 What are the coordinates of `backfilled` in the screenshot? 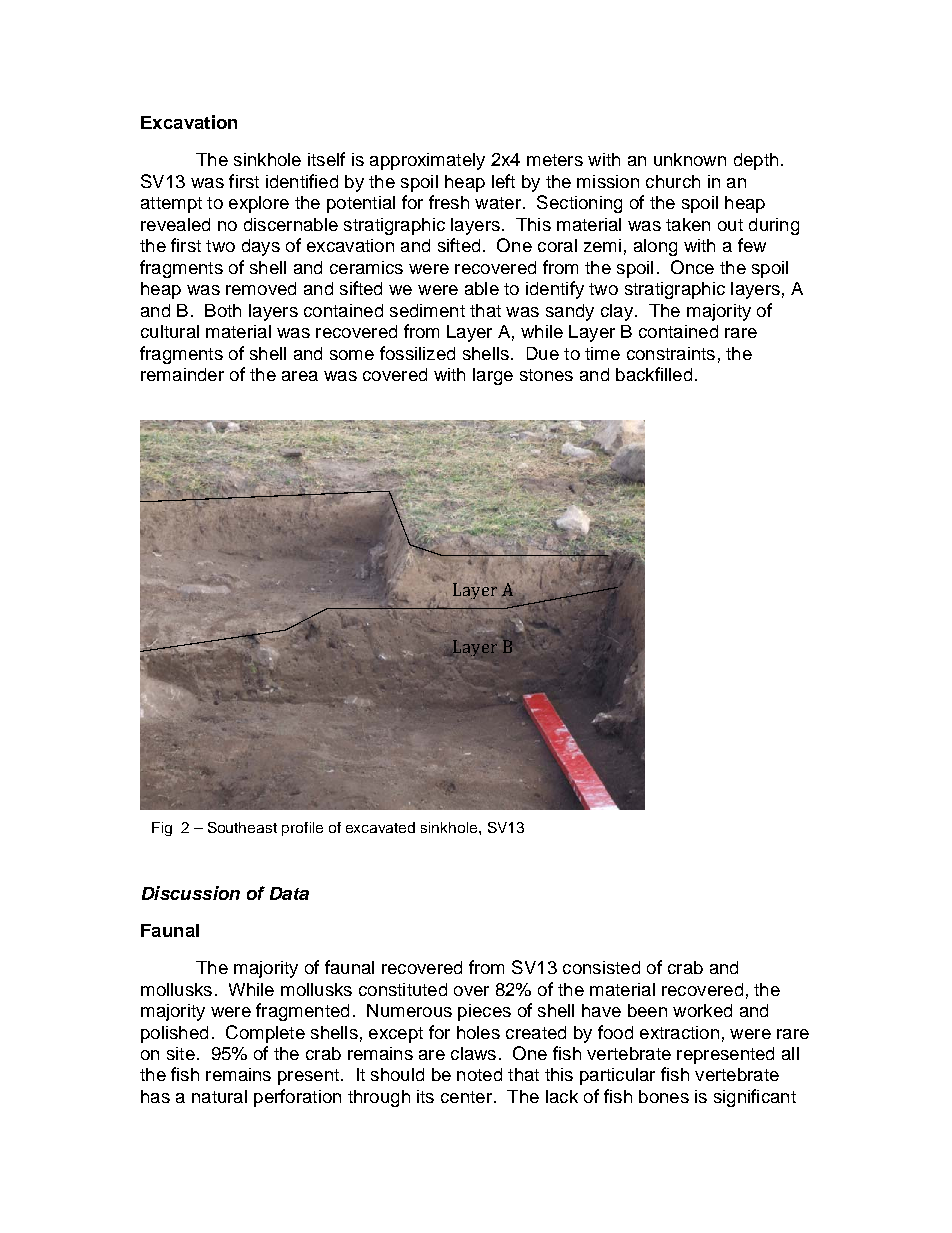 It's located at (654, 374).
